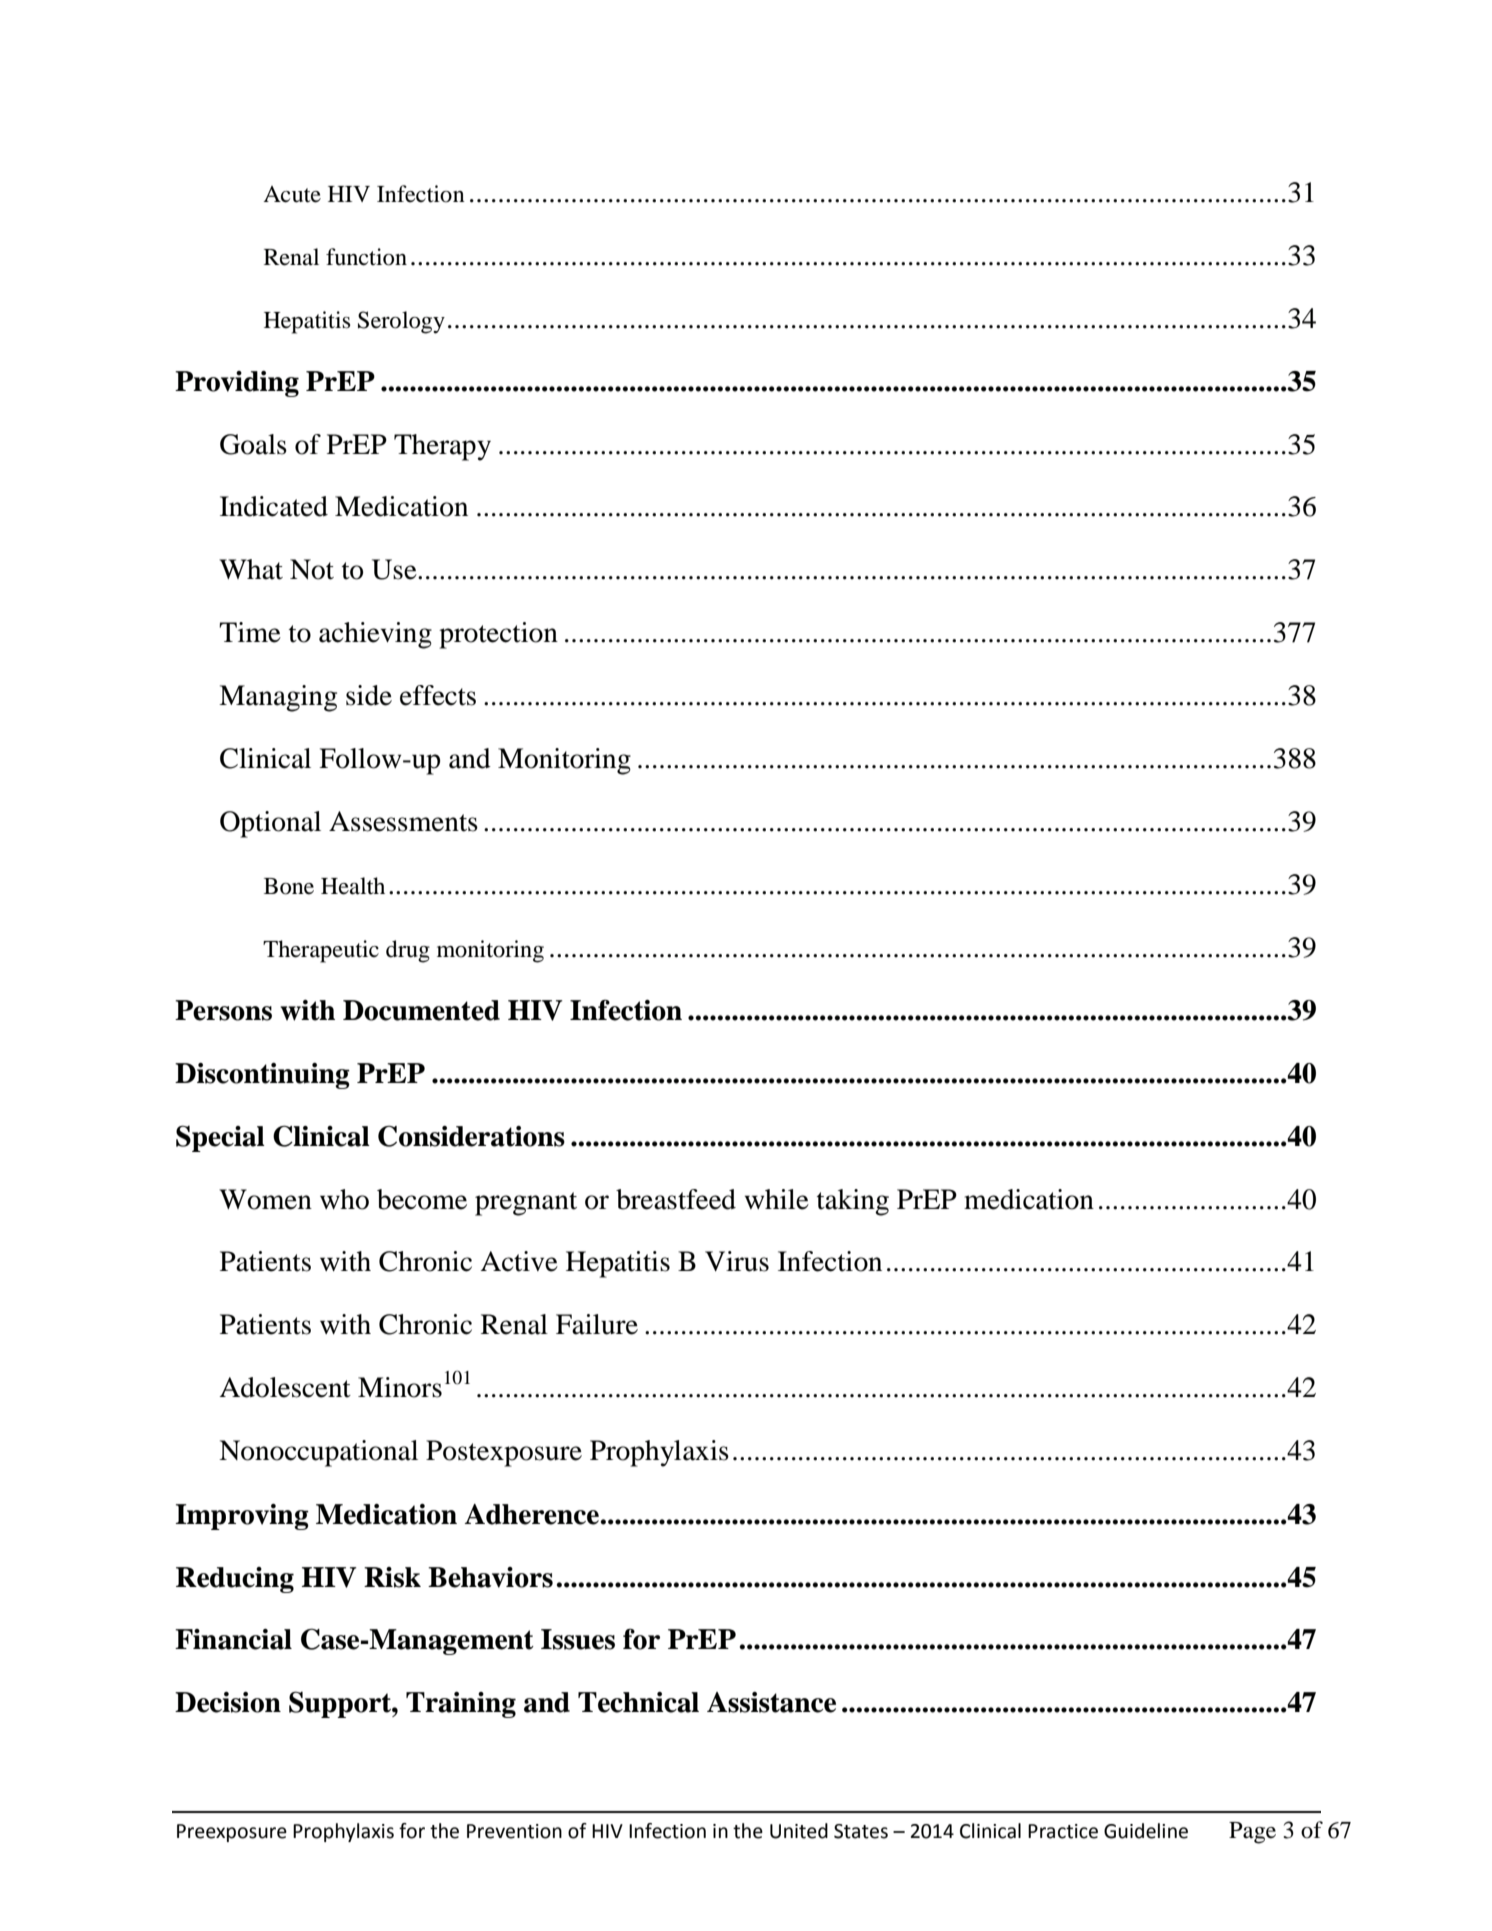 The width and height of the document is (1492, 1931). I want to click on United, so click(799, 1831).
